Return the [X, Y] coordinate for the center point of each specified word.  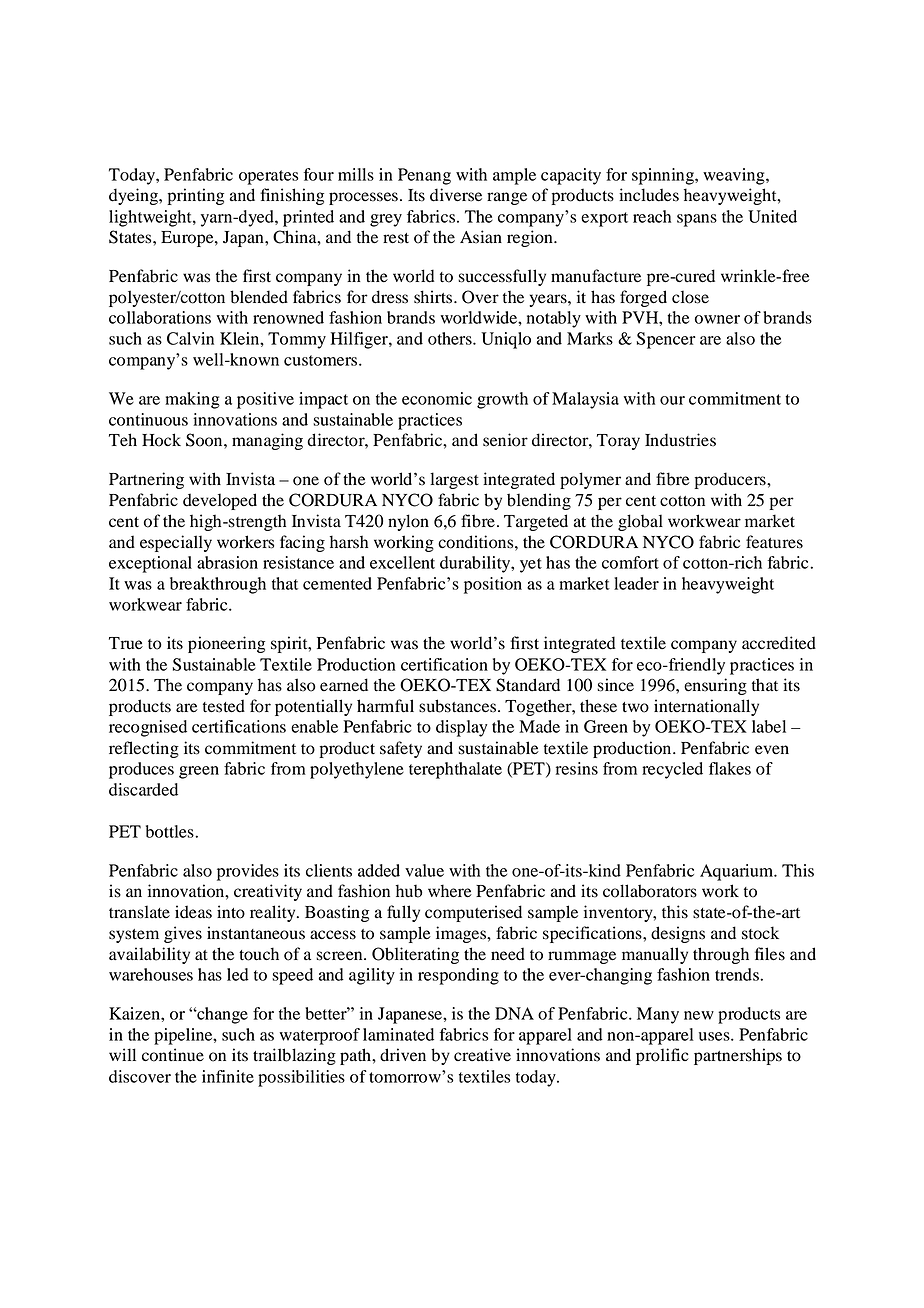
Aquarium [738, 872]
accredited [779, 643]
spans [697, 220]
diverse [456, 195]
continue [173, 1055]
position [493, 585]
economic [437, 398]
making [192, 400]
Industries [680, 440]
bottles [171, 831]
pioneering [226, 644]
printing [195, 196]
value [424, 870]
